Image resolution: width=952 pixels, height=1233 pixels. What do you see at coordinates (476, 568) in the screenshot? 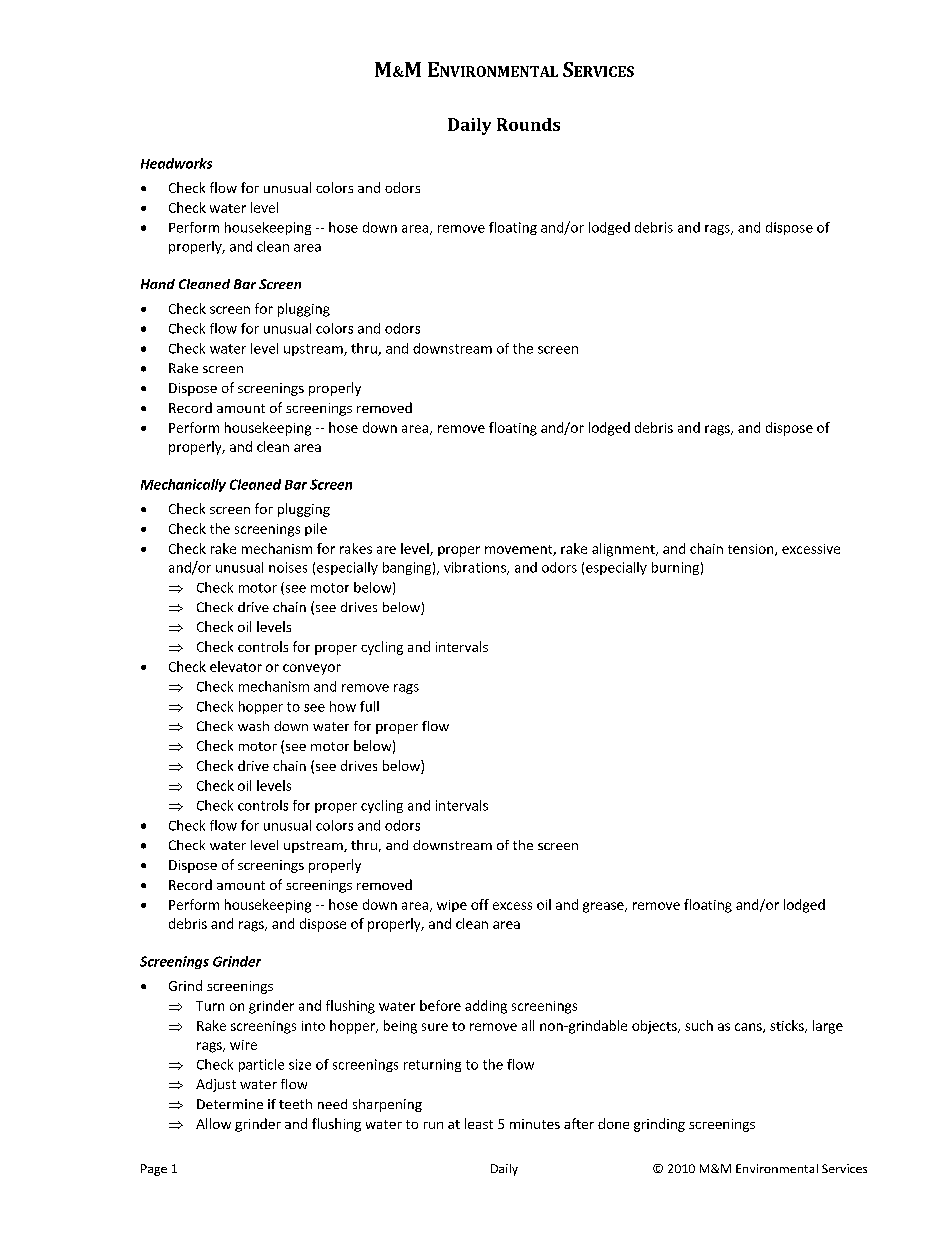
I see `vibrations` at bounding box center [476, 568].
